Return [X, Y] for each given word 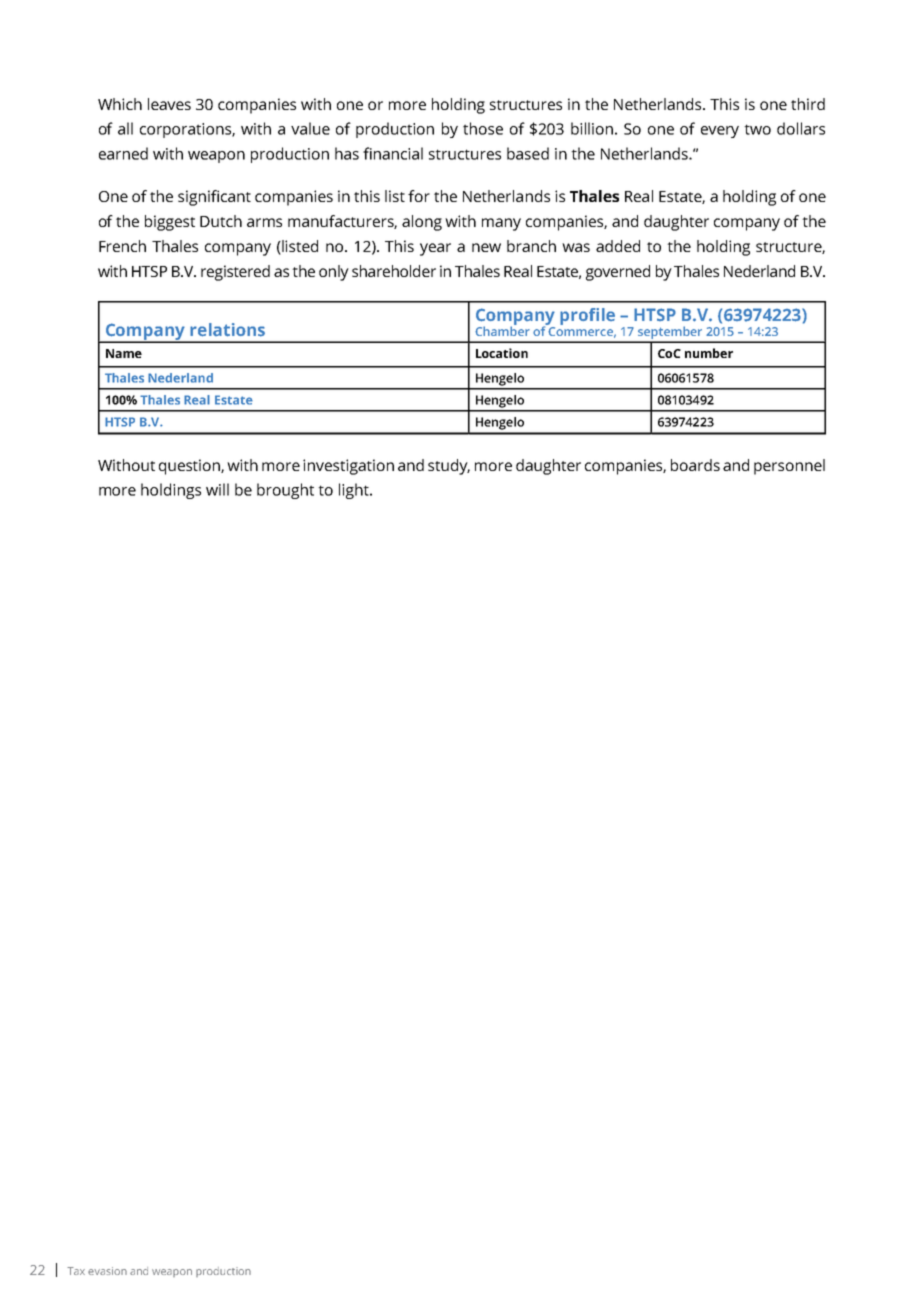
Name [124, 353]
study [449, 467]
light [355, 491]
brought [285, 491]
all [125, 128]
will [217, 489]
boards [695, 465]
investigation [348, 467]
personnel [789, 467]
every [720, 132]
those [483, 128]
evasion [107, 1271]
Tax [76, 1271]
